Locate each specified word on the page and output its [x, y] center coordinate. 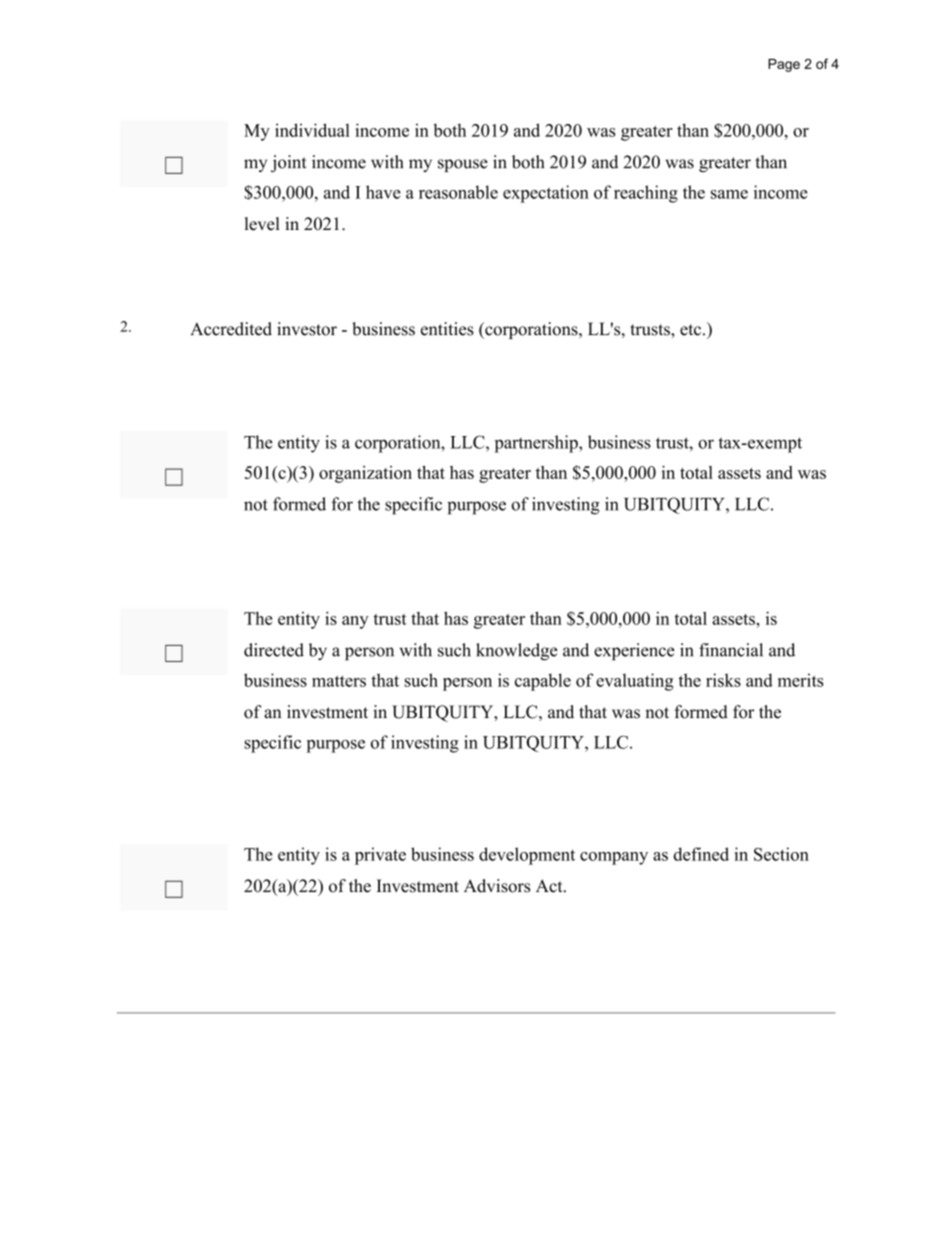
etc [690, 330]
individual [312, 130]
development [527, 856]
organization [365, 474]
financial [731, 650]
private [380, 856]
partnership [537, 444]
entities [447, 329]
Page [784, 65]
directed [274, 650]
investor [307, 329]
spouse [463, 165]
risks [723, 680]
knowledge [517, 652]
